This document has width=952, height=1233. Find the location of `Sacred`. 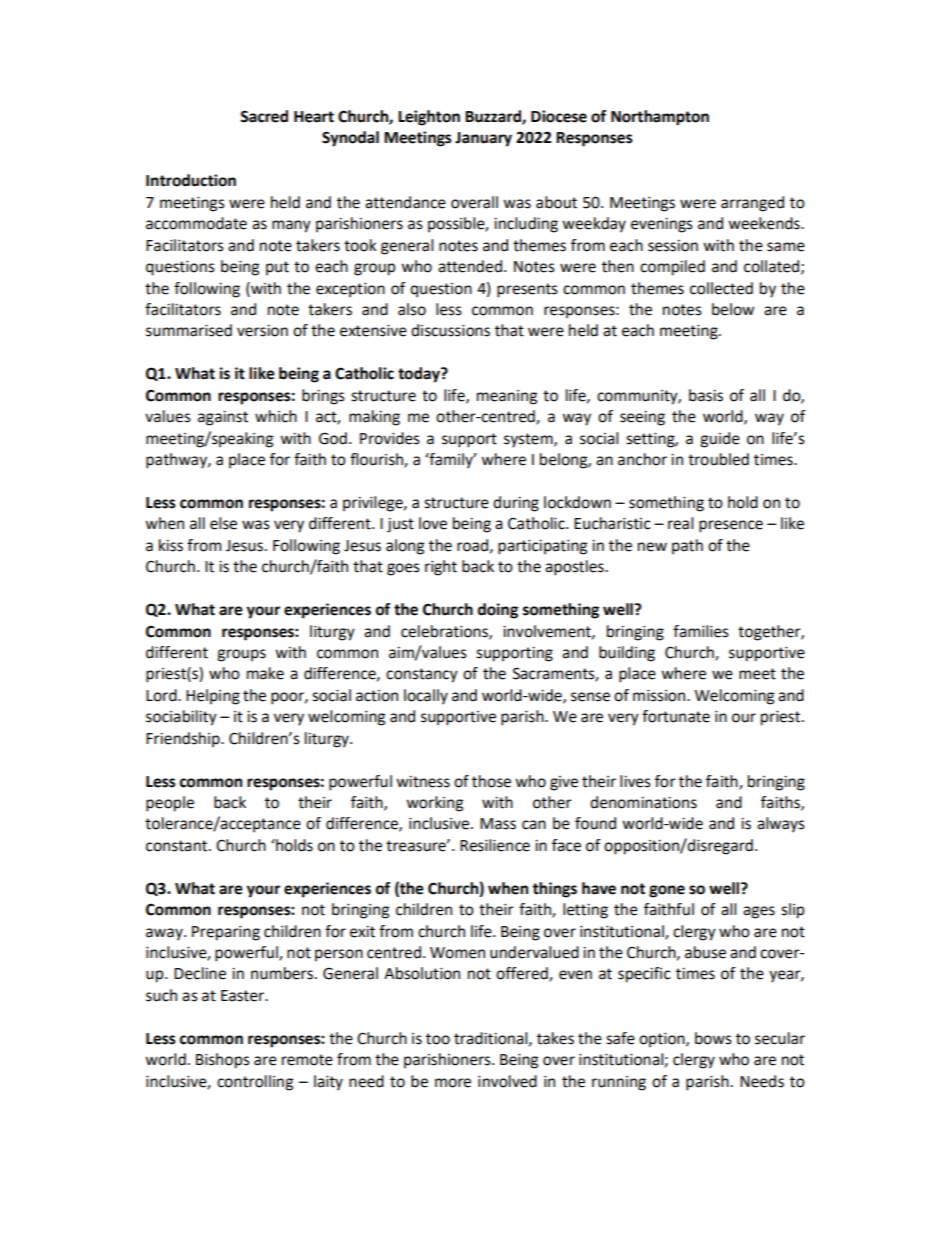

Sacred is located at coordinates (264, 116).
